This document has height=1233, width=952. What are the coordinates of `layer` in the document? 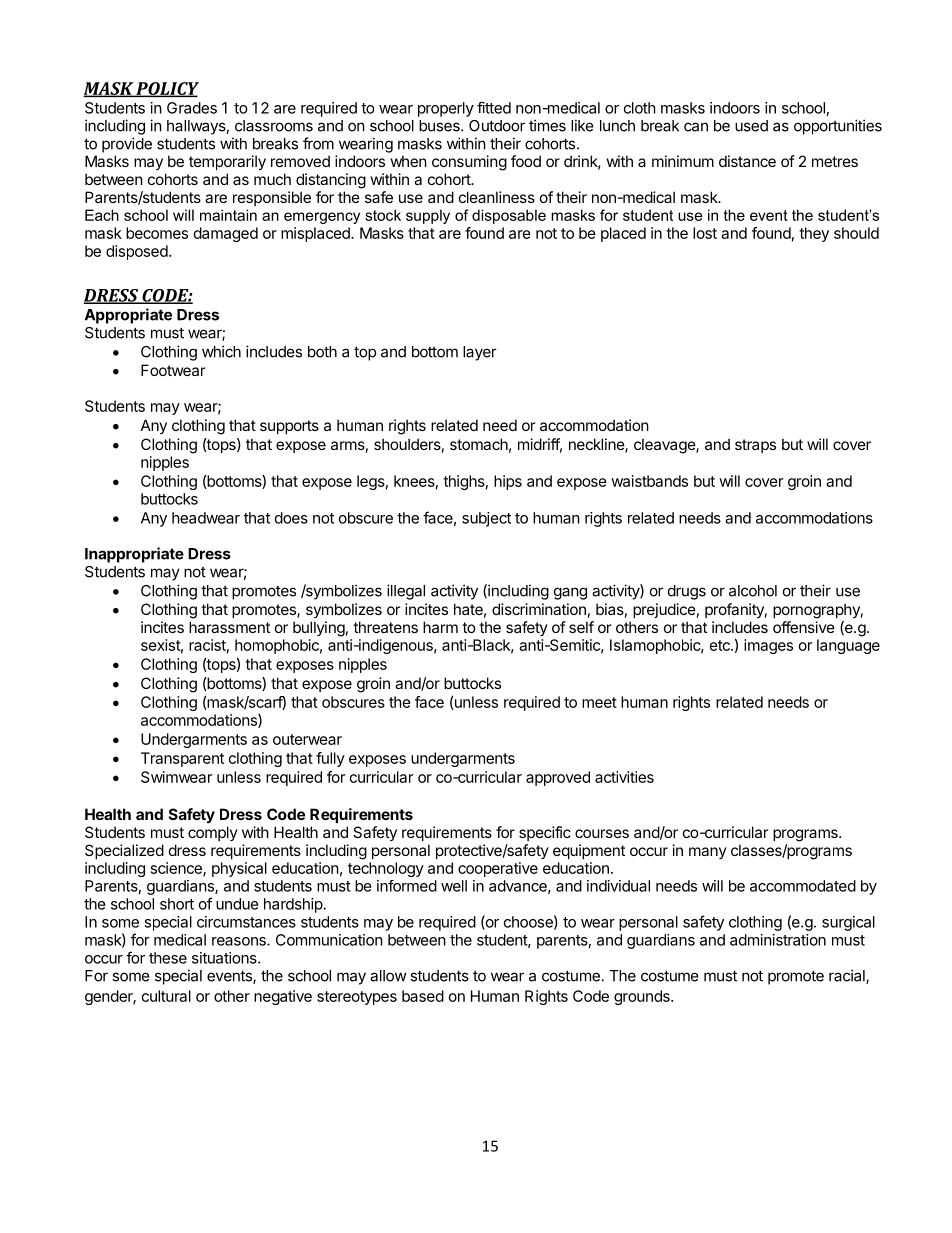 It's located at (480, 353).
